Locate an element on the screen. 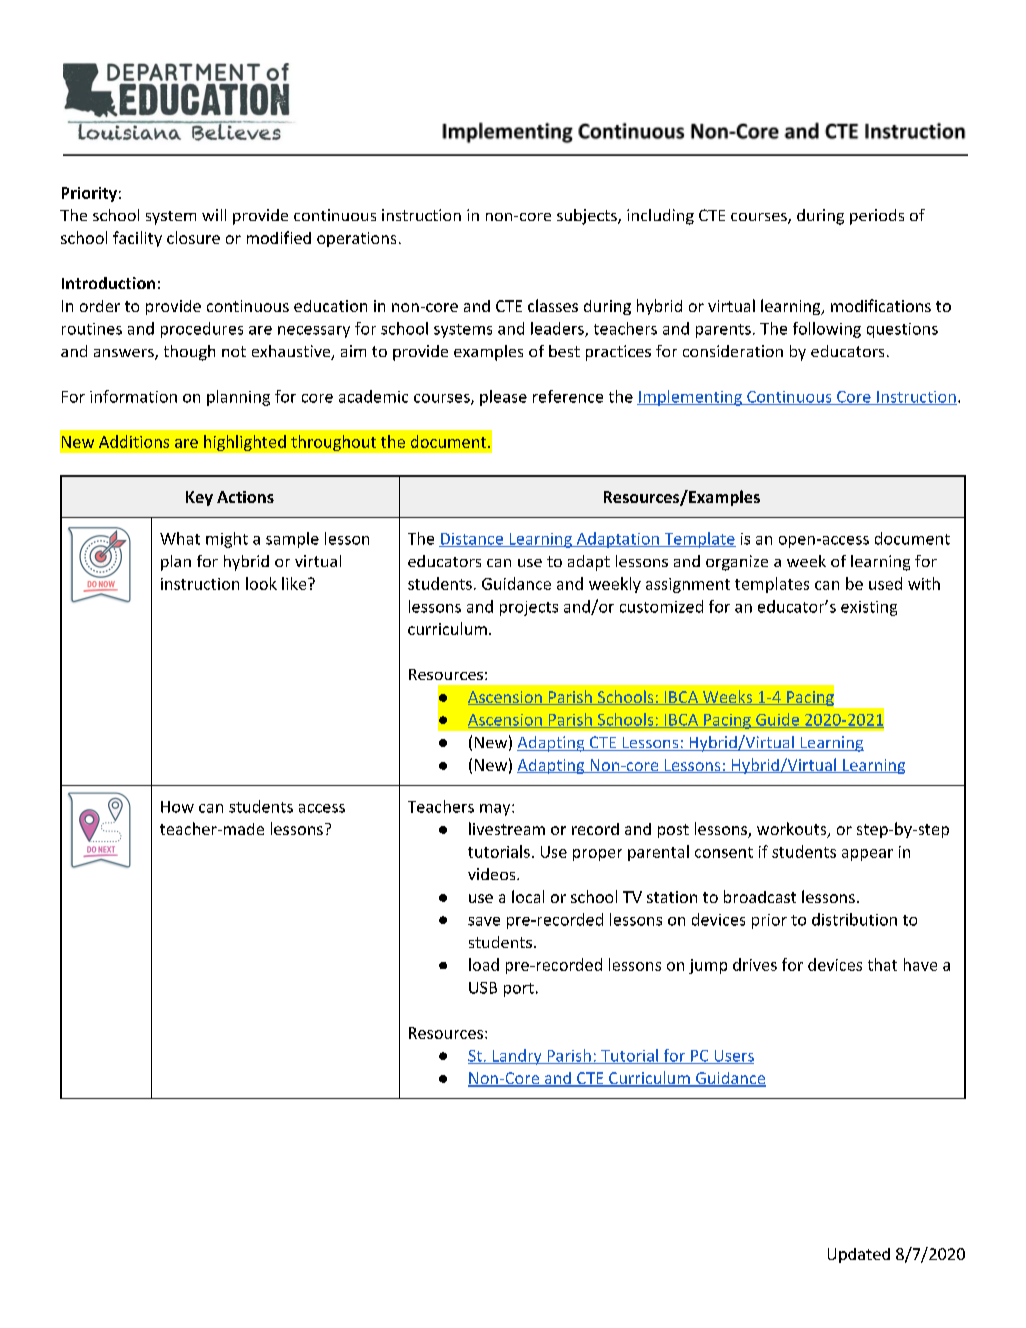 The width and height of the screenshot is (1026, 1328). closure is located at coordinates (193, 237).
